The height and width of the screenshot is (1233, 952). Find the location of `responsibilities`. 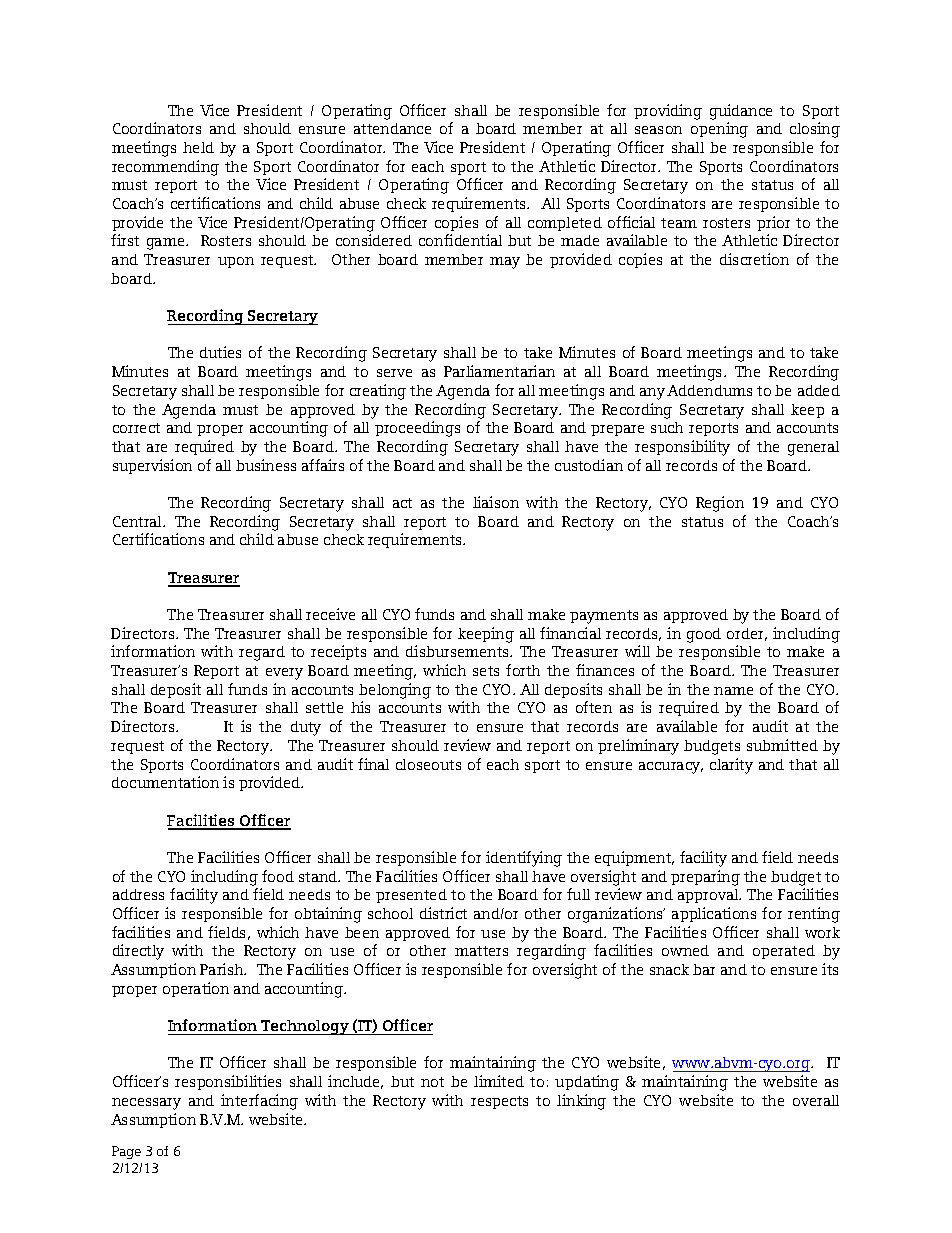

responsibilities is located at coordinates (228, 1082).
